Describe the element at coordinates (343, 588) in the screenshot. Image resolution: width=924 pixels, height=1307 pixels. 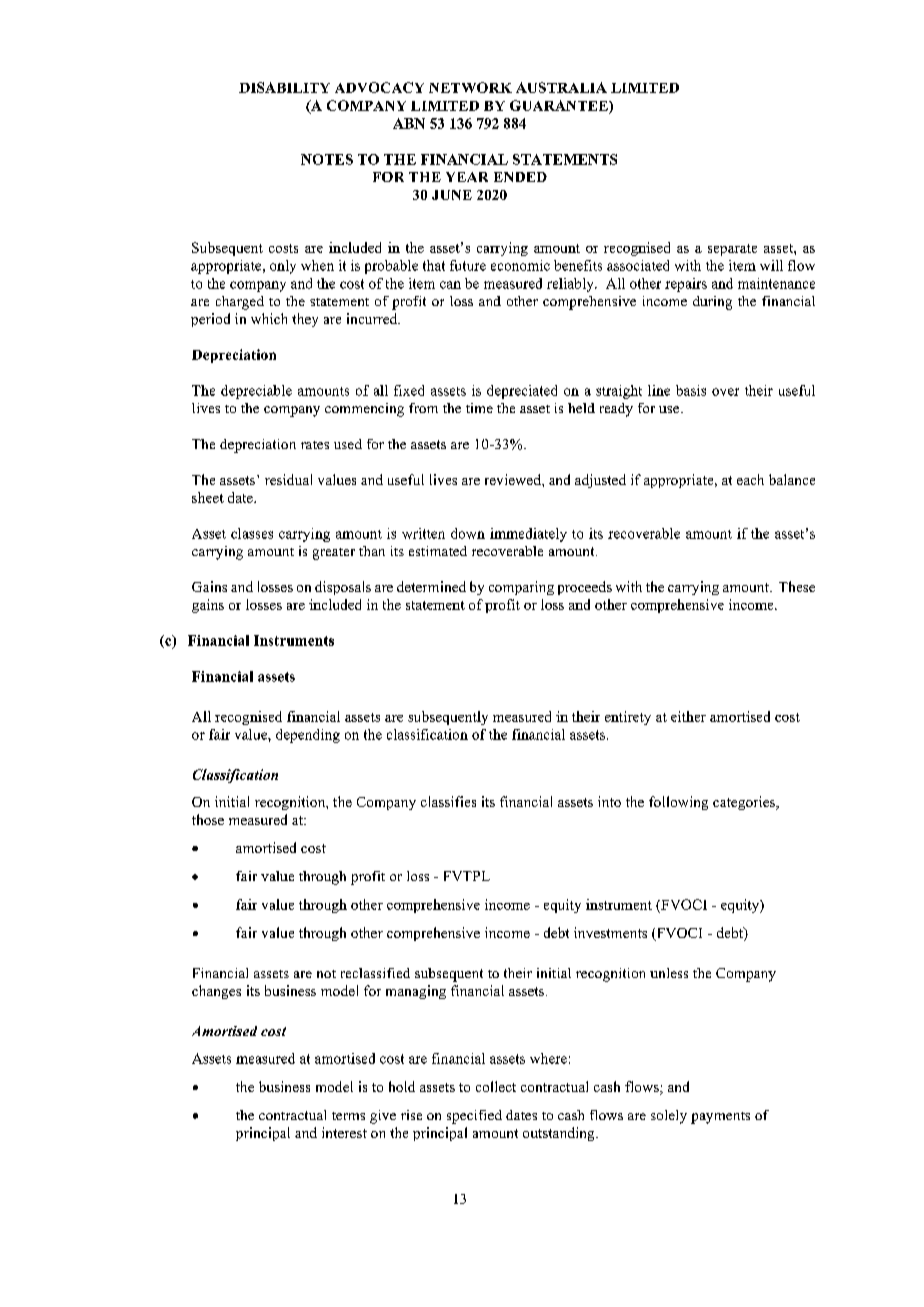
I see `disposals` at that location.
